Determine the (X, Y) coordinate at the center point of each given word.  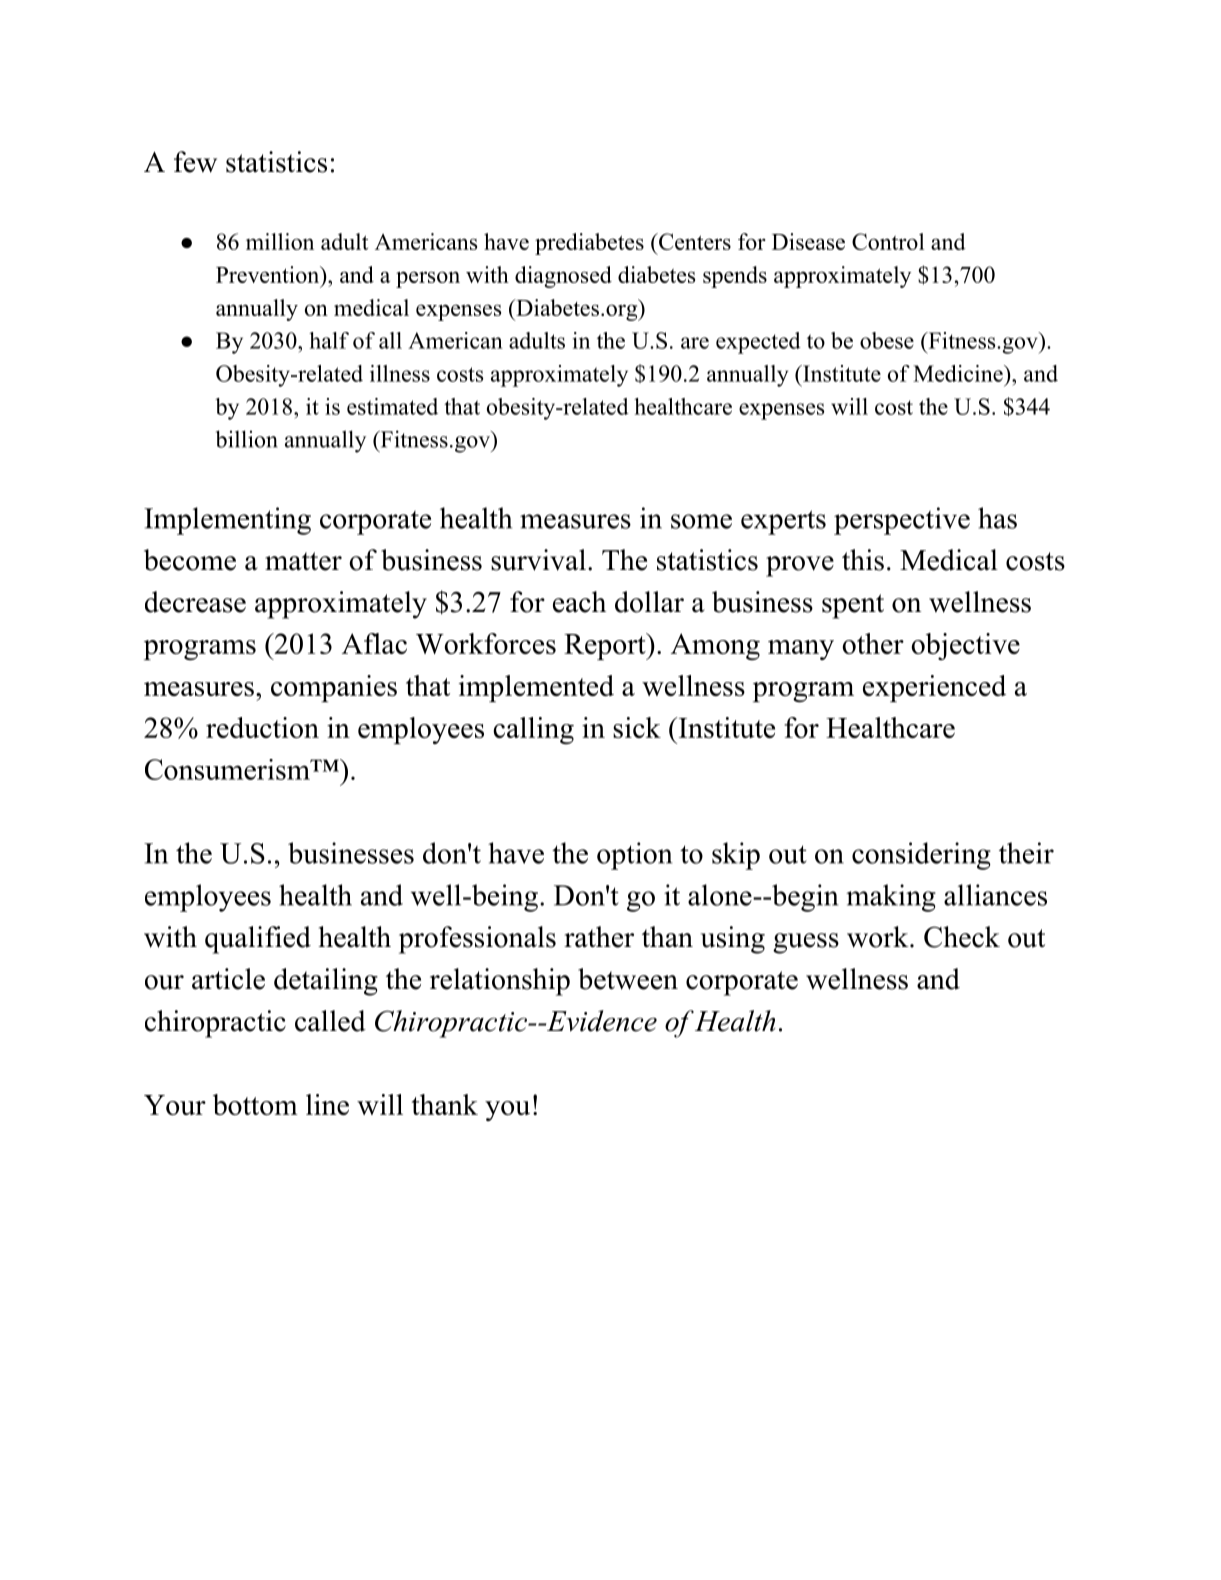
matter (303, 561)
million (280, 241)
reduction (262, 727)
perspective (902, 521)
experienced (934, 688)
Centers (693, 241)
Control (888, 241)
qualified (258, 940)
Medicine (958, 373)
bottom (255, 1104)
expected (758, 343)
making (891, 898)
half (329, 340)
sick (637, 727)
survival (538, 560)
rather (599, 937)
